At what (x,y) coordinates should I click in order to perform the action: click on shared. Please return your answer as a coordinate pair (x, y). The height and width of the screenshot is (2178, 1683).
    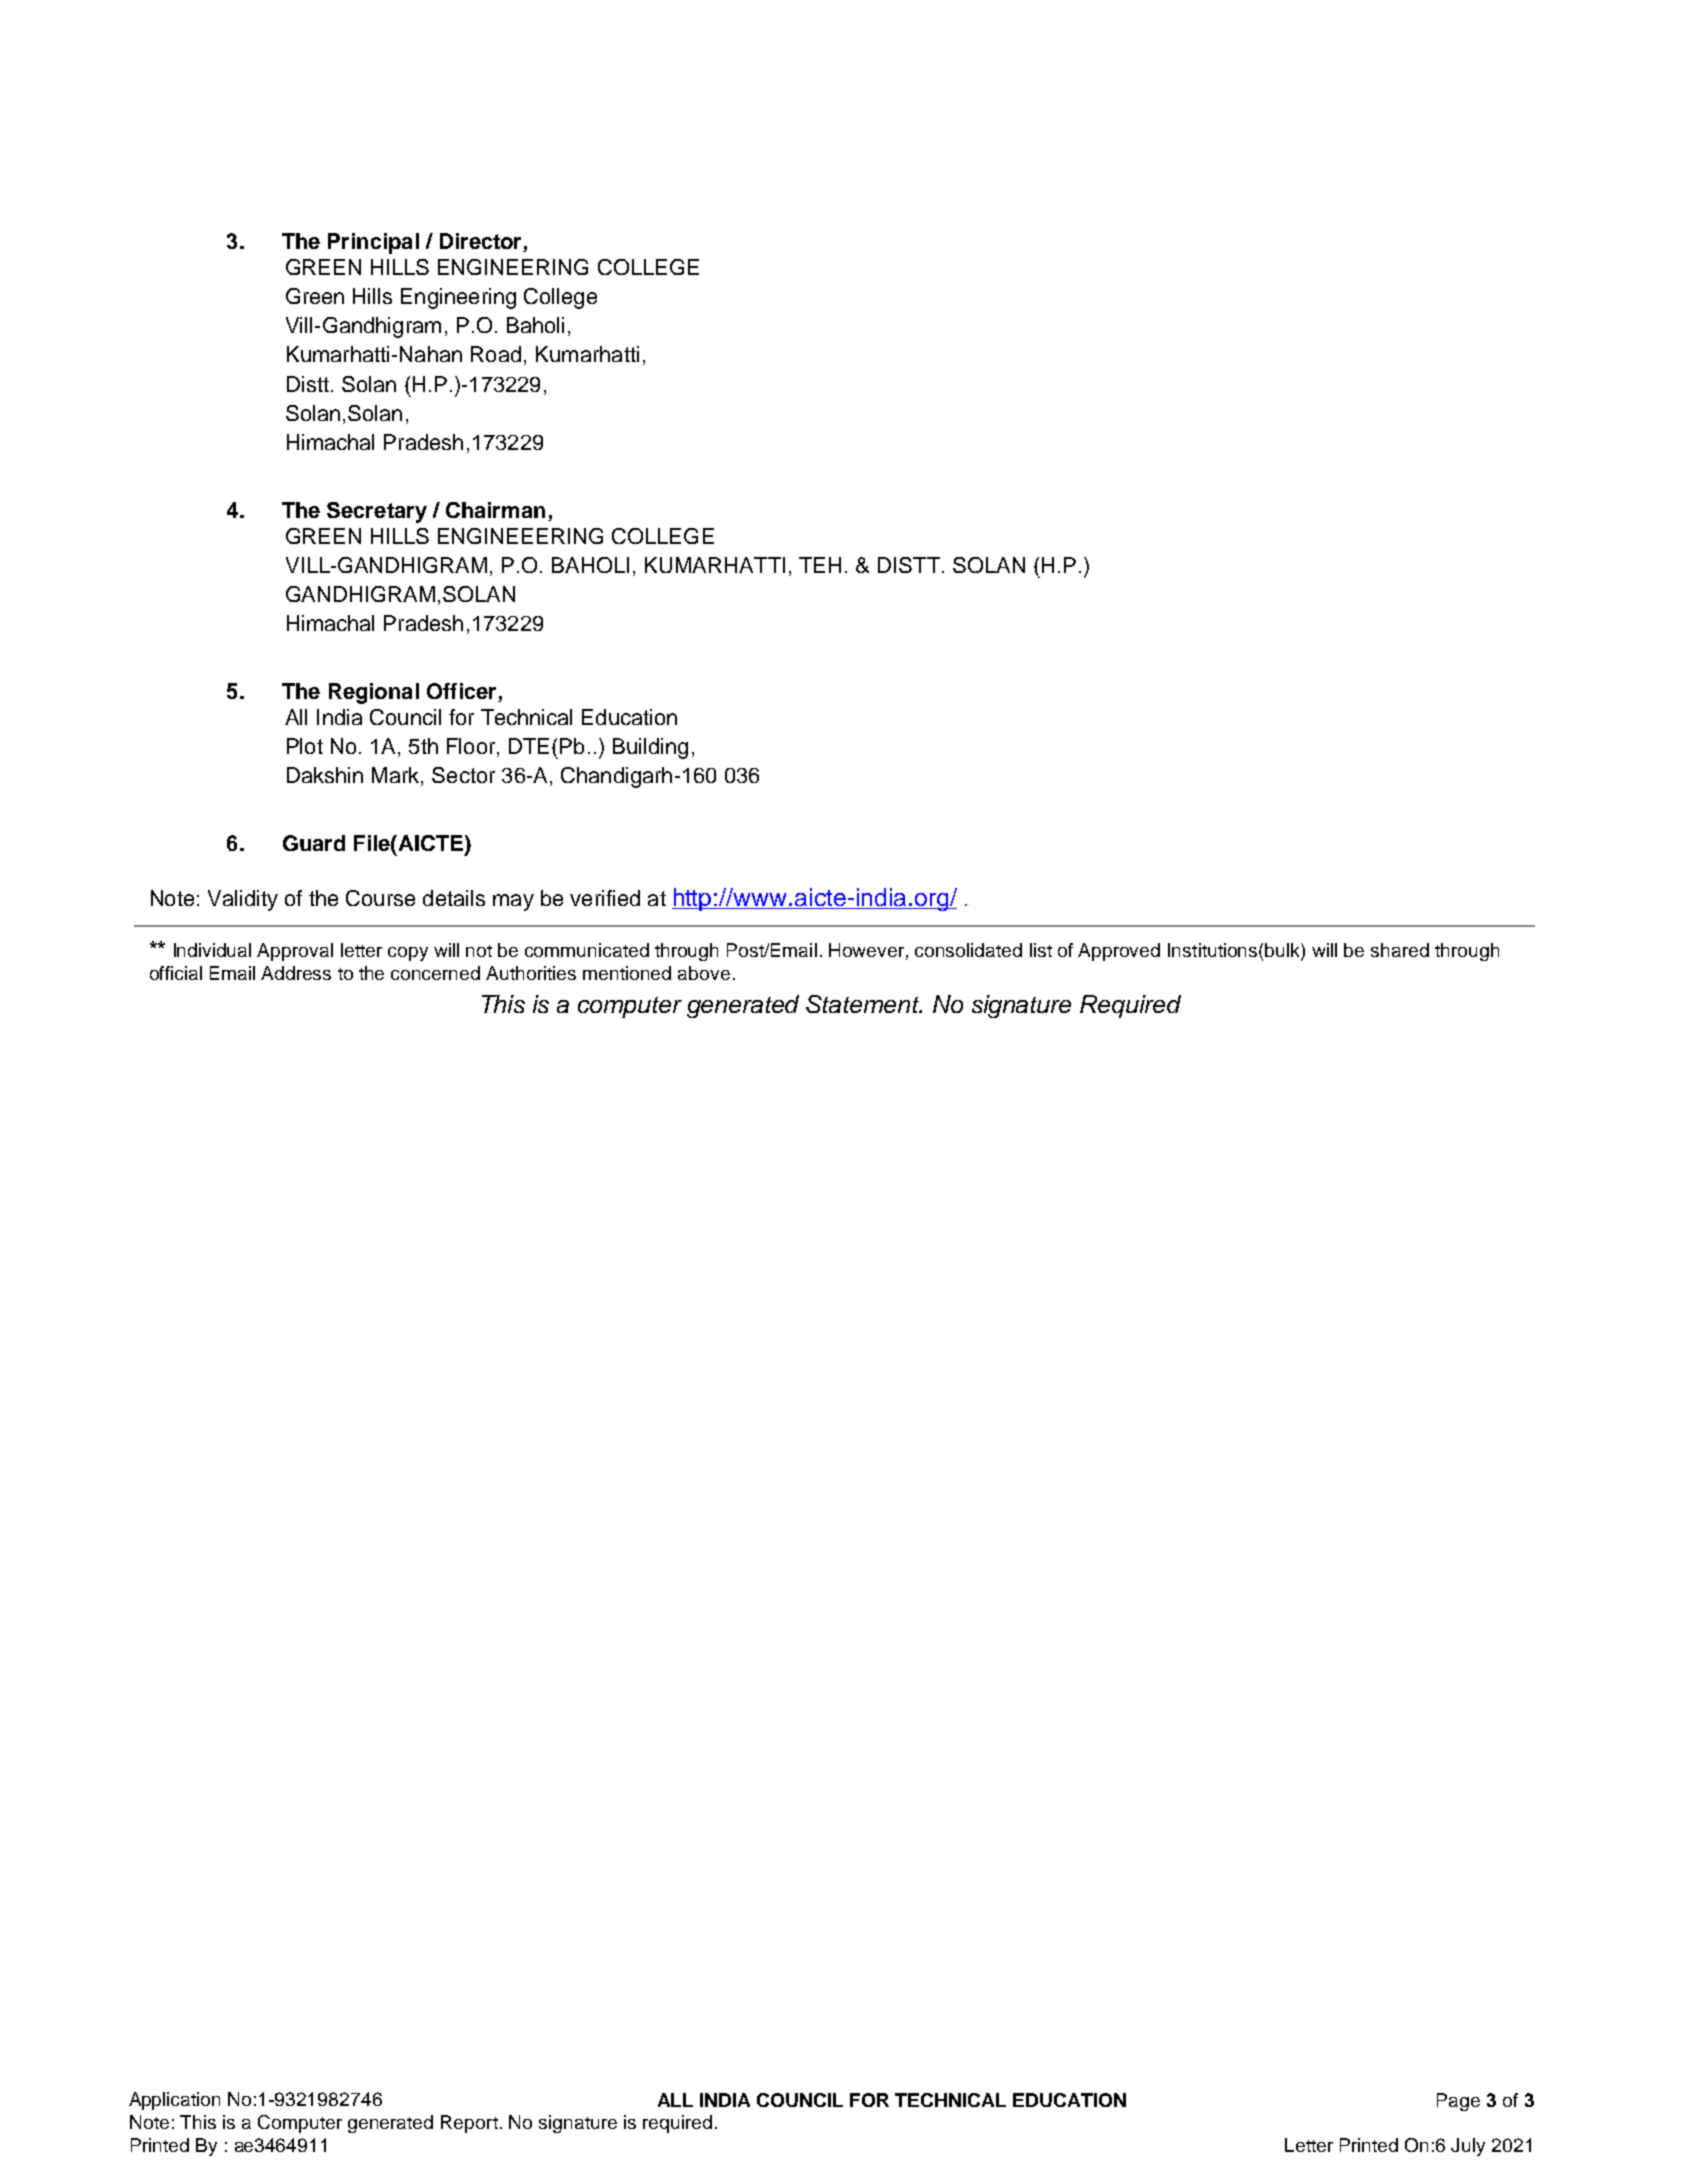
    Looking at the image, I should click on (1400, 950).
